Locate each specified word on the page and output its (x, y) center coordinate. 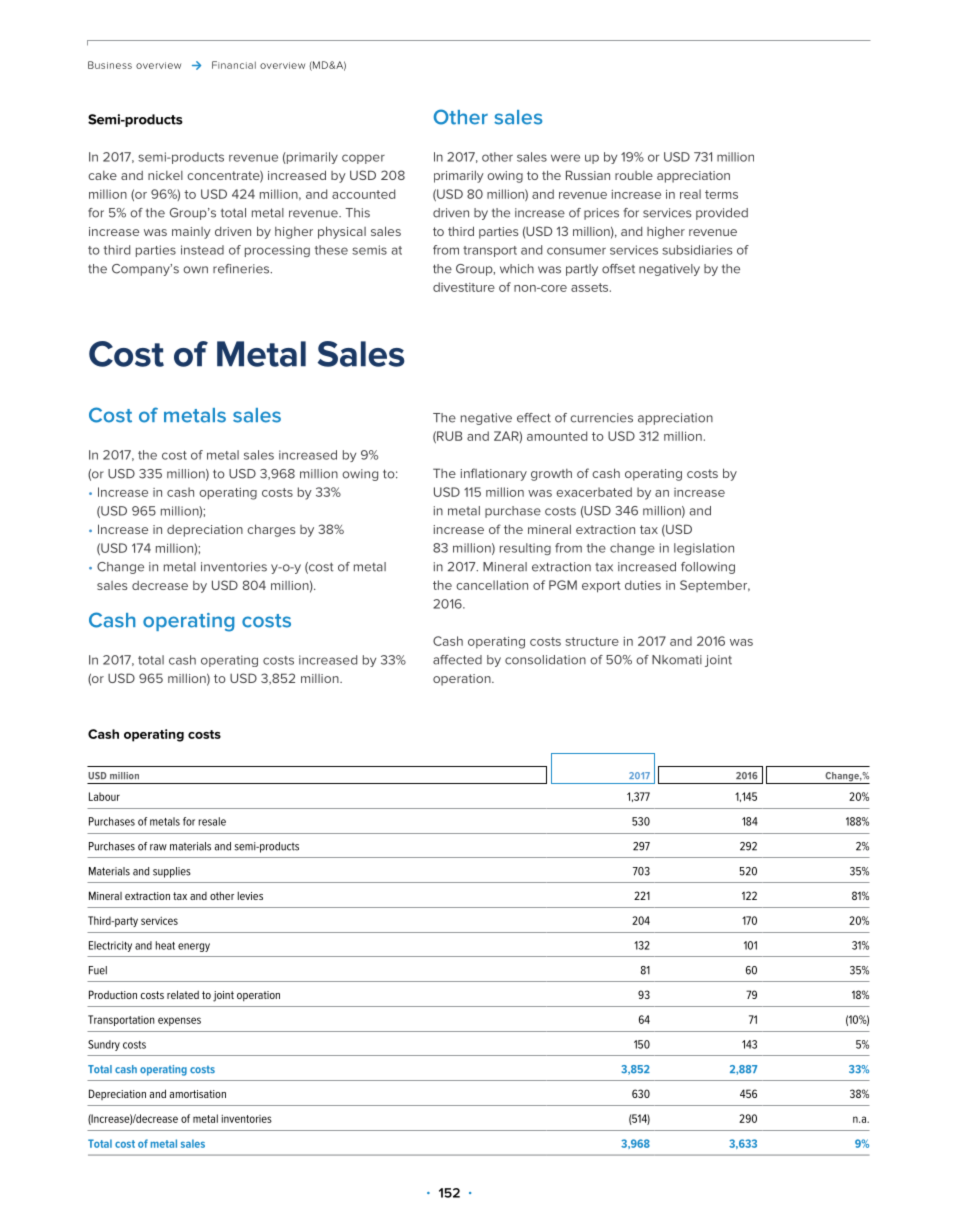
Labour (104, 796)
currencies (601, 418)
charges (271, 530)
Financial (234, 65)
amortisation (198, 1094)
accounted (363, 194)
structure (592, 641)
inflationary (493, 474)
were (565, 158)
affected (457, 660)
